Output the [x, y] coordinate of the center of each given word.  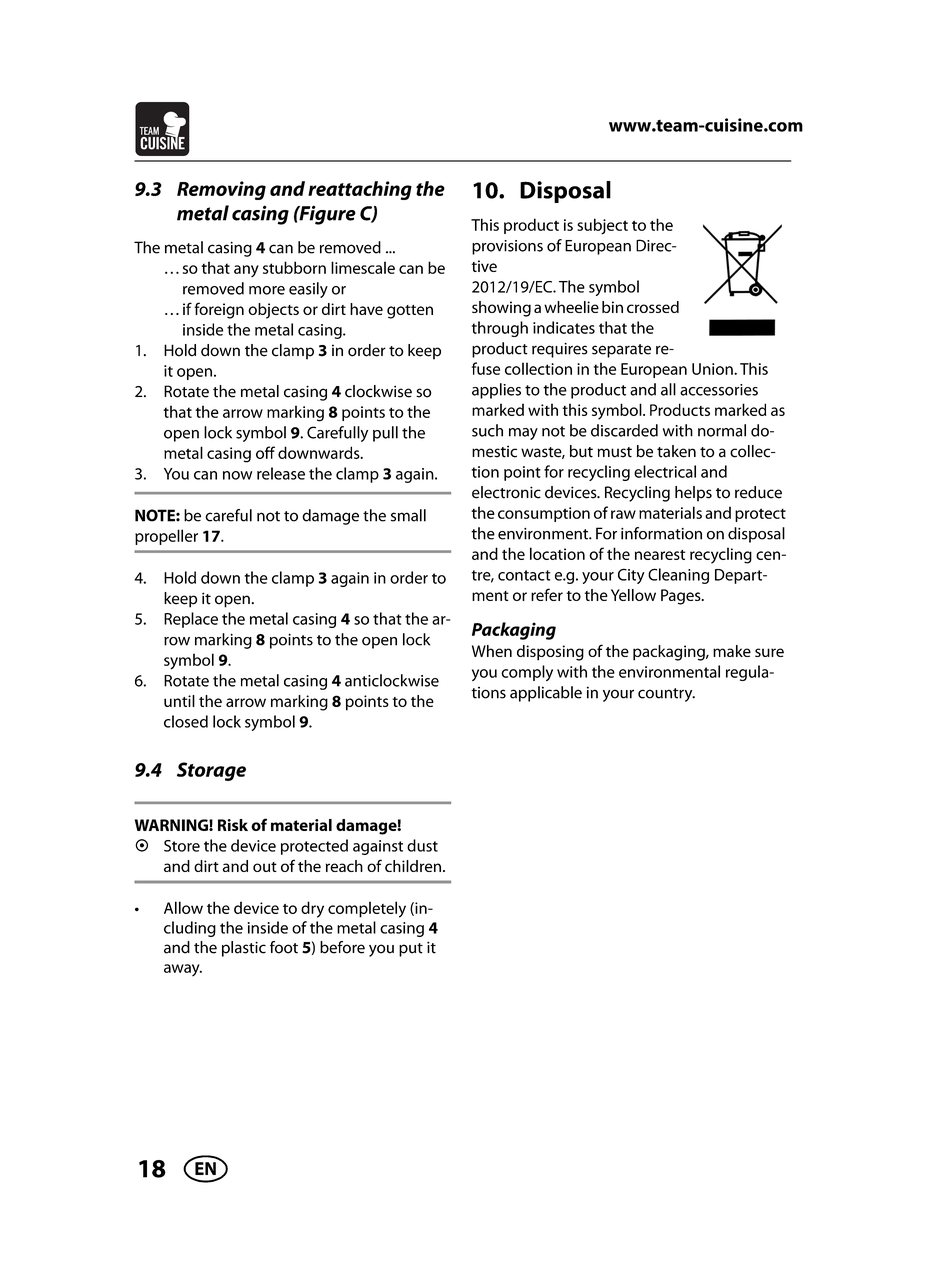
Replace [191, 620]
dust [422, 845]
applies [496, 391]
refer [547, 594]
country [666, 695]
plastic [244, 949]
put [411, 950]
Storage [211, 771]
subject [602, 226]
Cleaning [678, 576]
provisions [507, 247]
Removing [221, 190]
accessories [719, 390]
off [265, 452]
